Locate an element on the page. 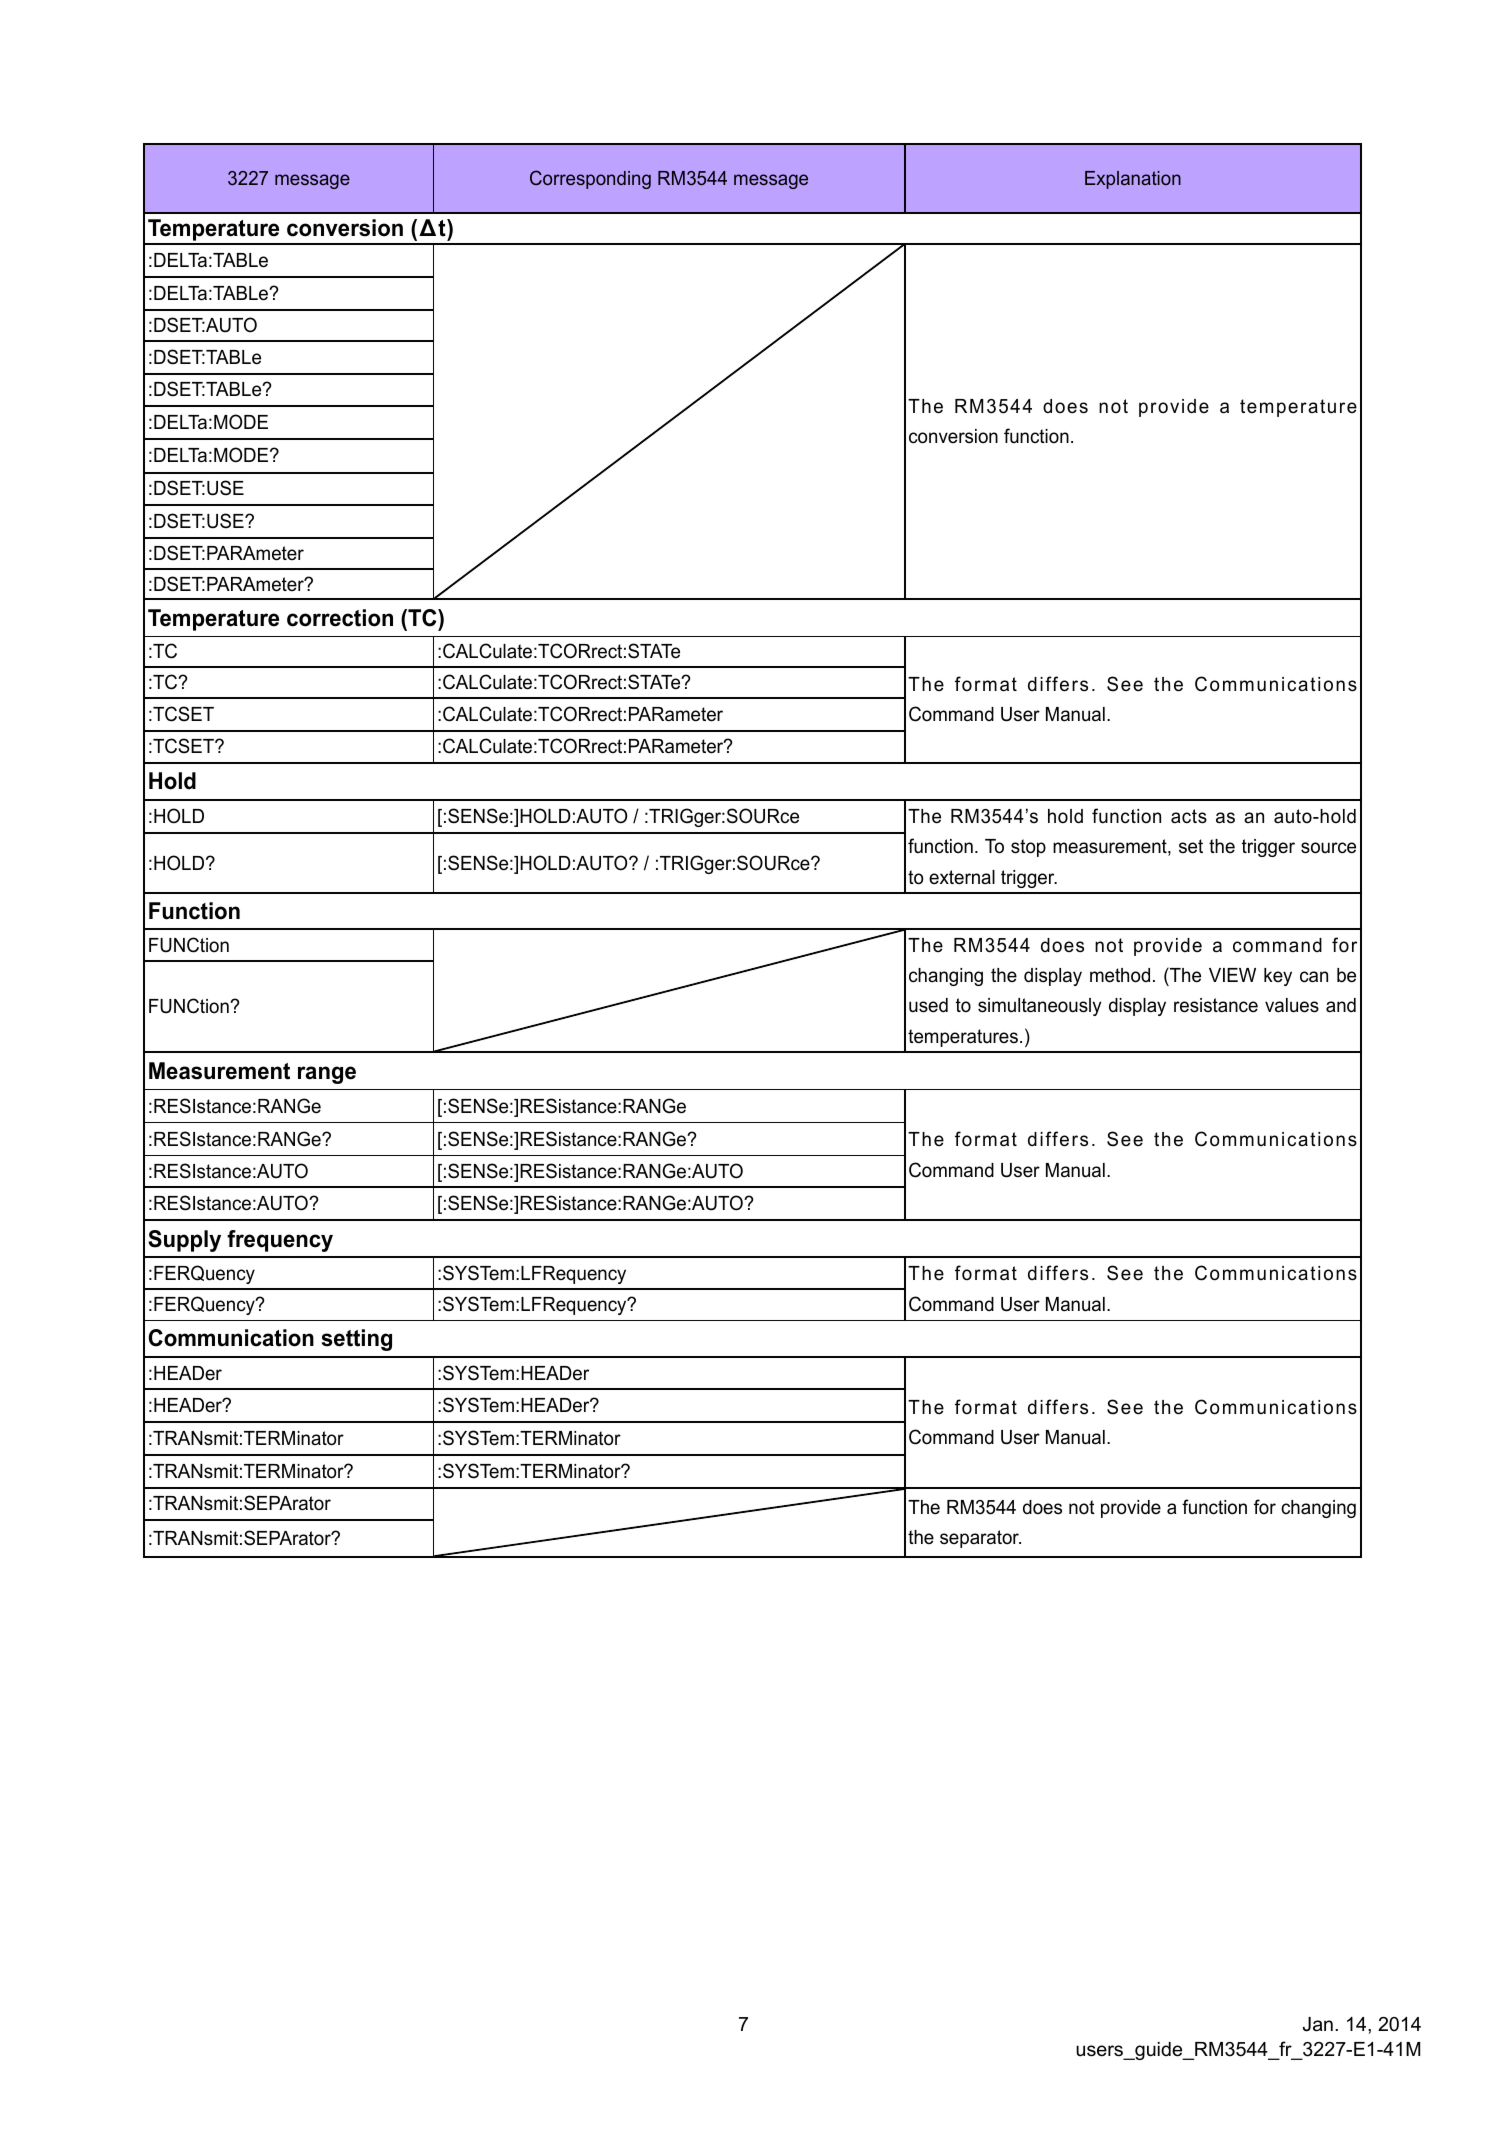 The image size is (1505, 2129). Explanation is located at coordinates (1133, 180).
